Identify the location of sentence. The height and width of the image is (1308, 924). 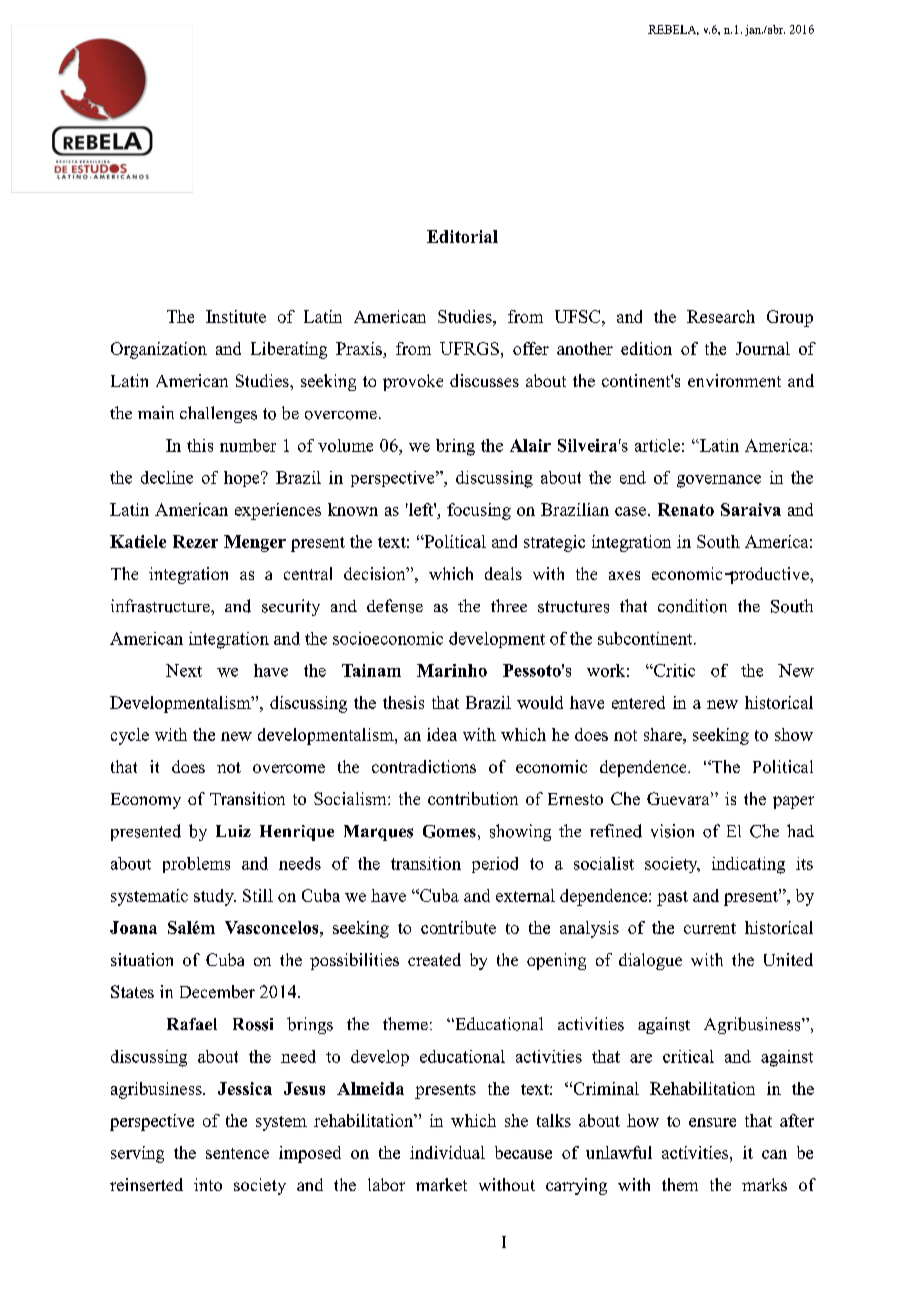
(237, 1153).
